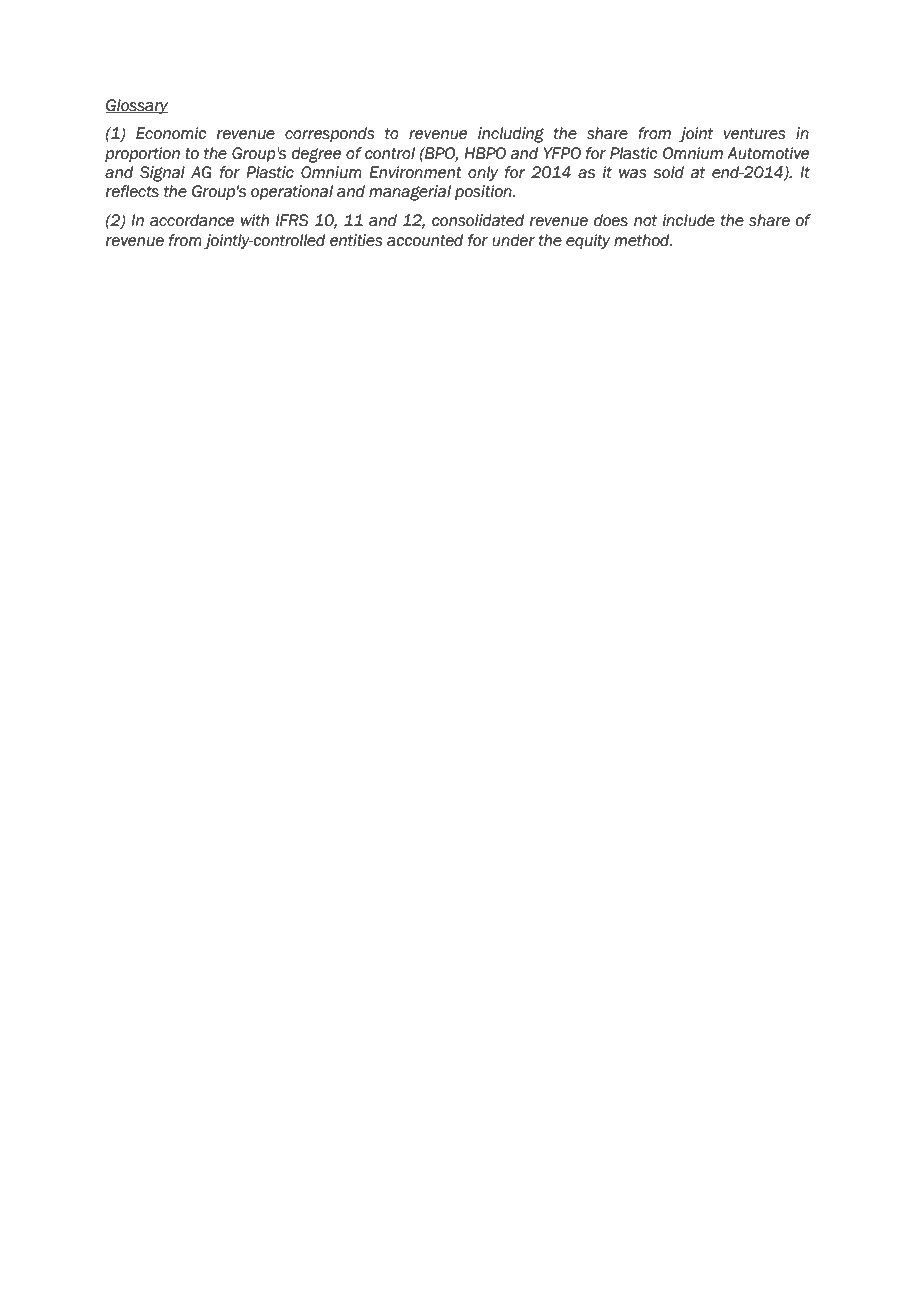 Image resolution: width=924 pixels, height=1308 pixels. I want to click on ventures, so click(754, 134).
